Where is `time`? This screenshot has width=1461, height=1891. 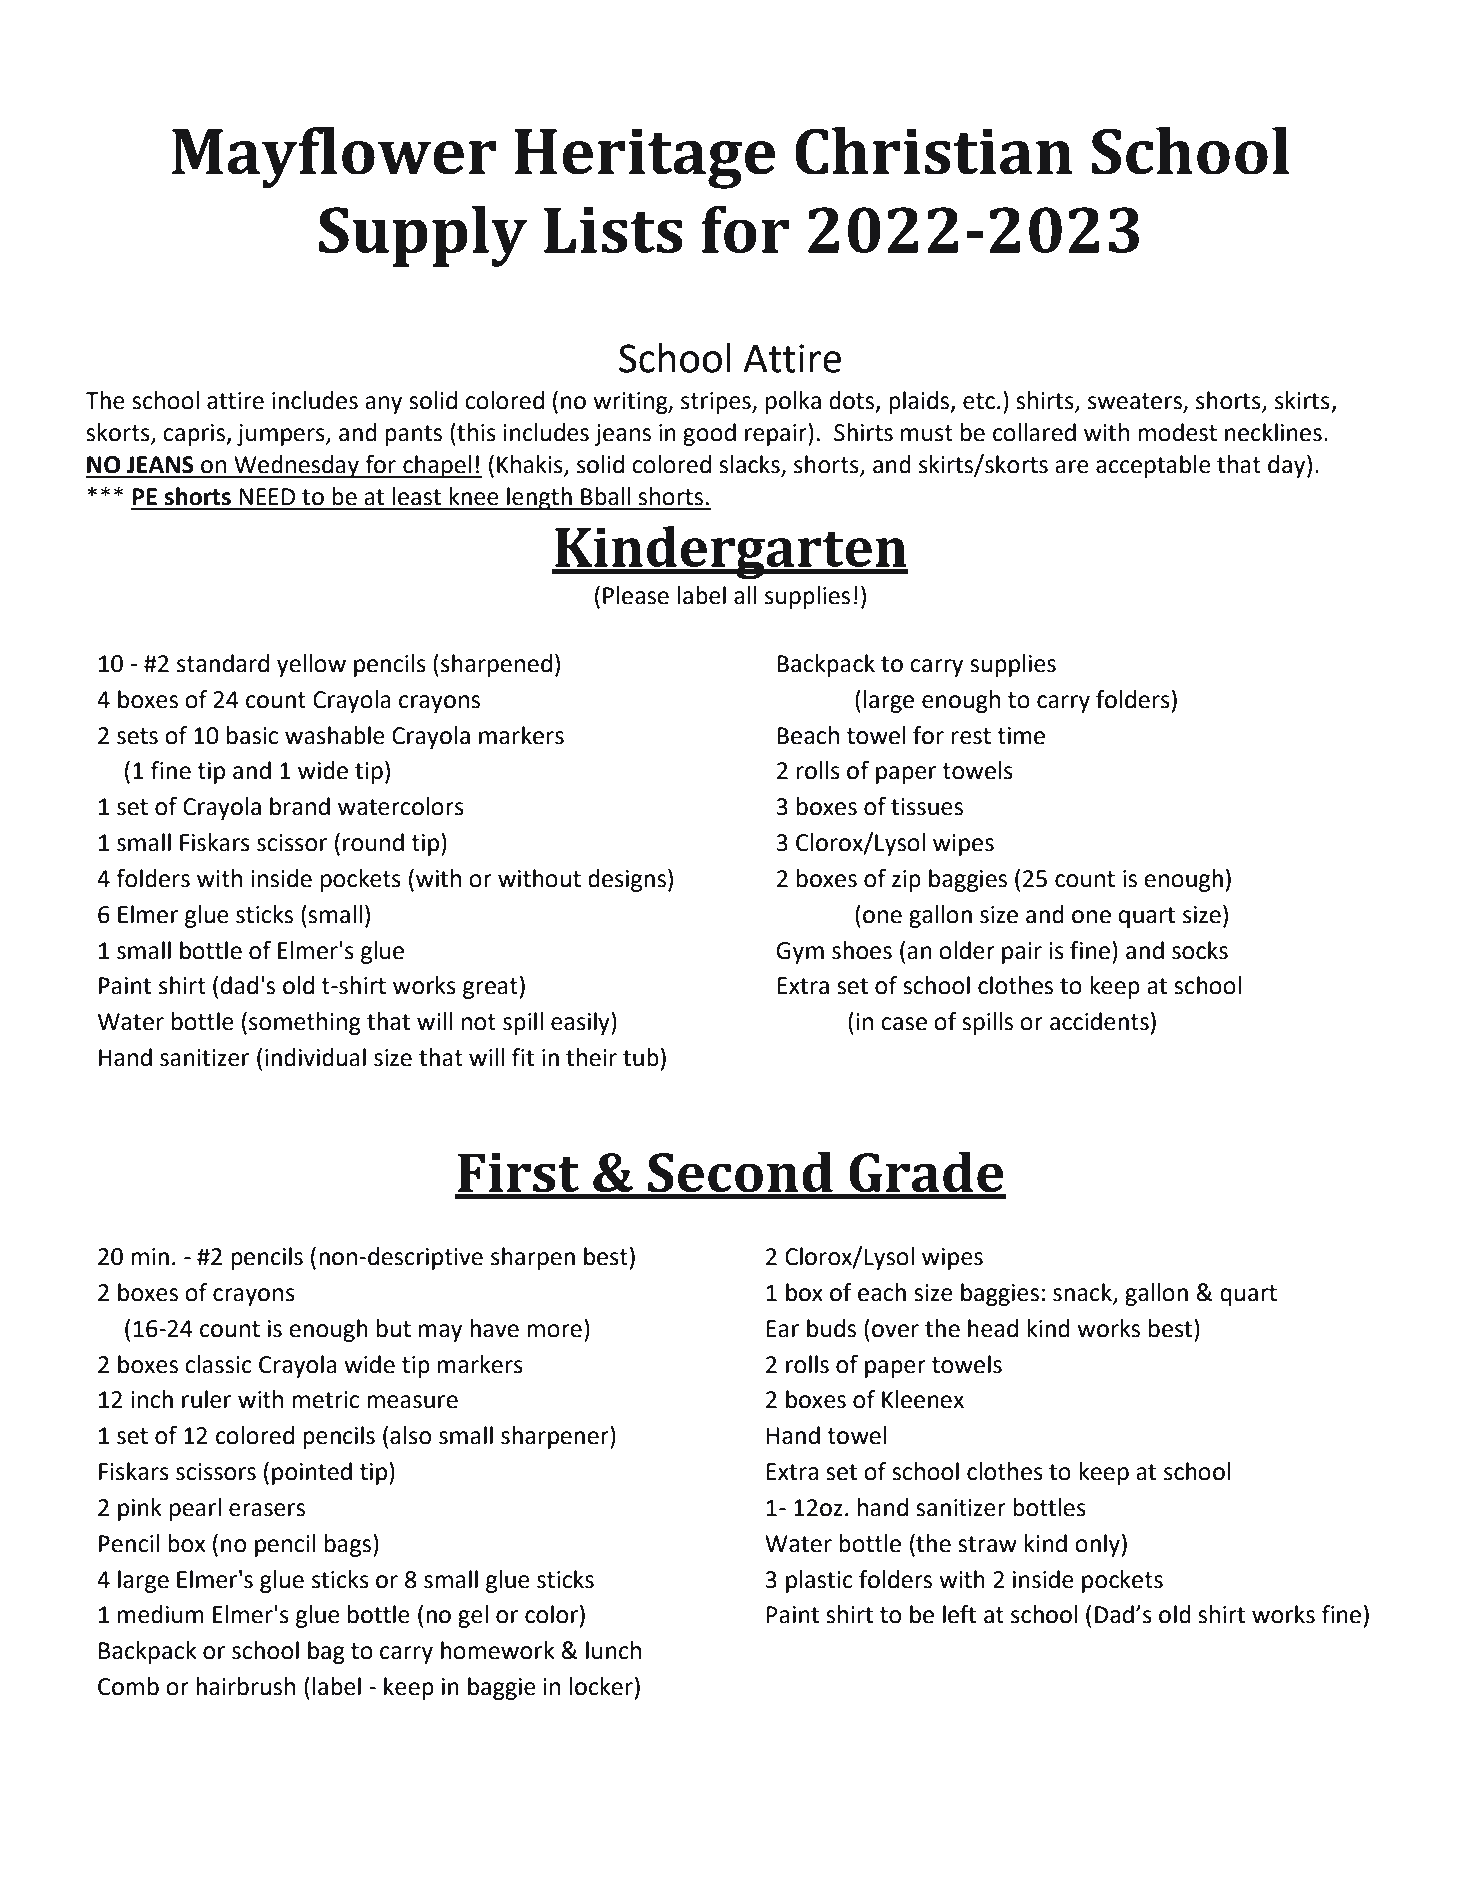 time is located at coordinates (1021, 736).
